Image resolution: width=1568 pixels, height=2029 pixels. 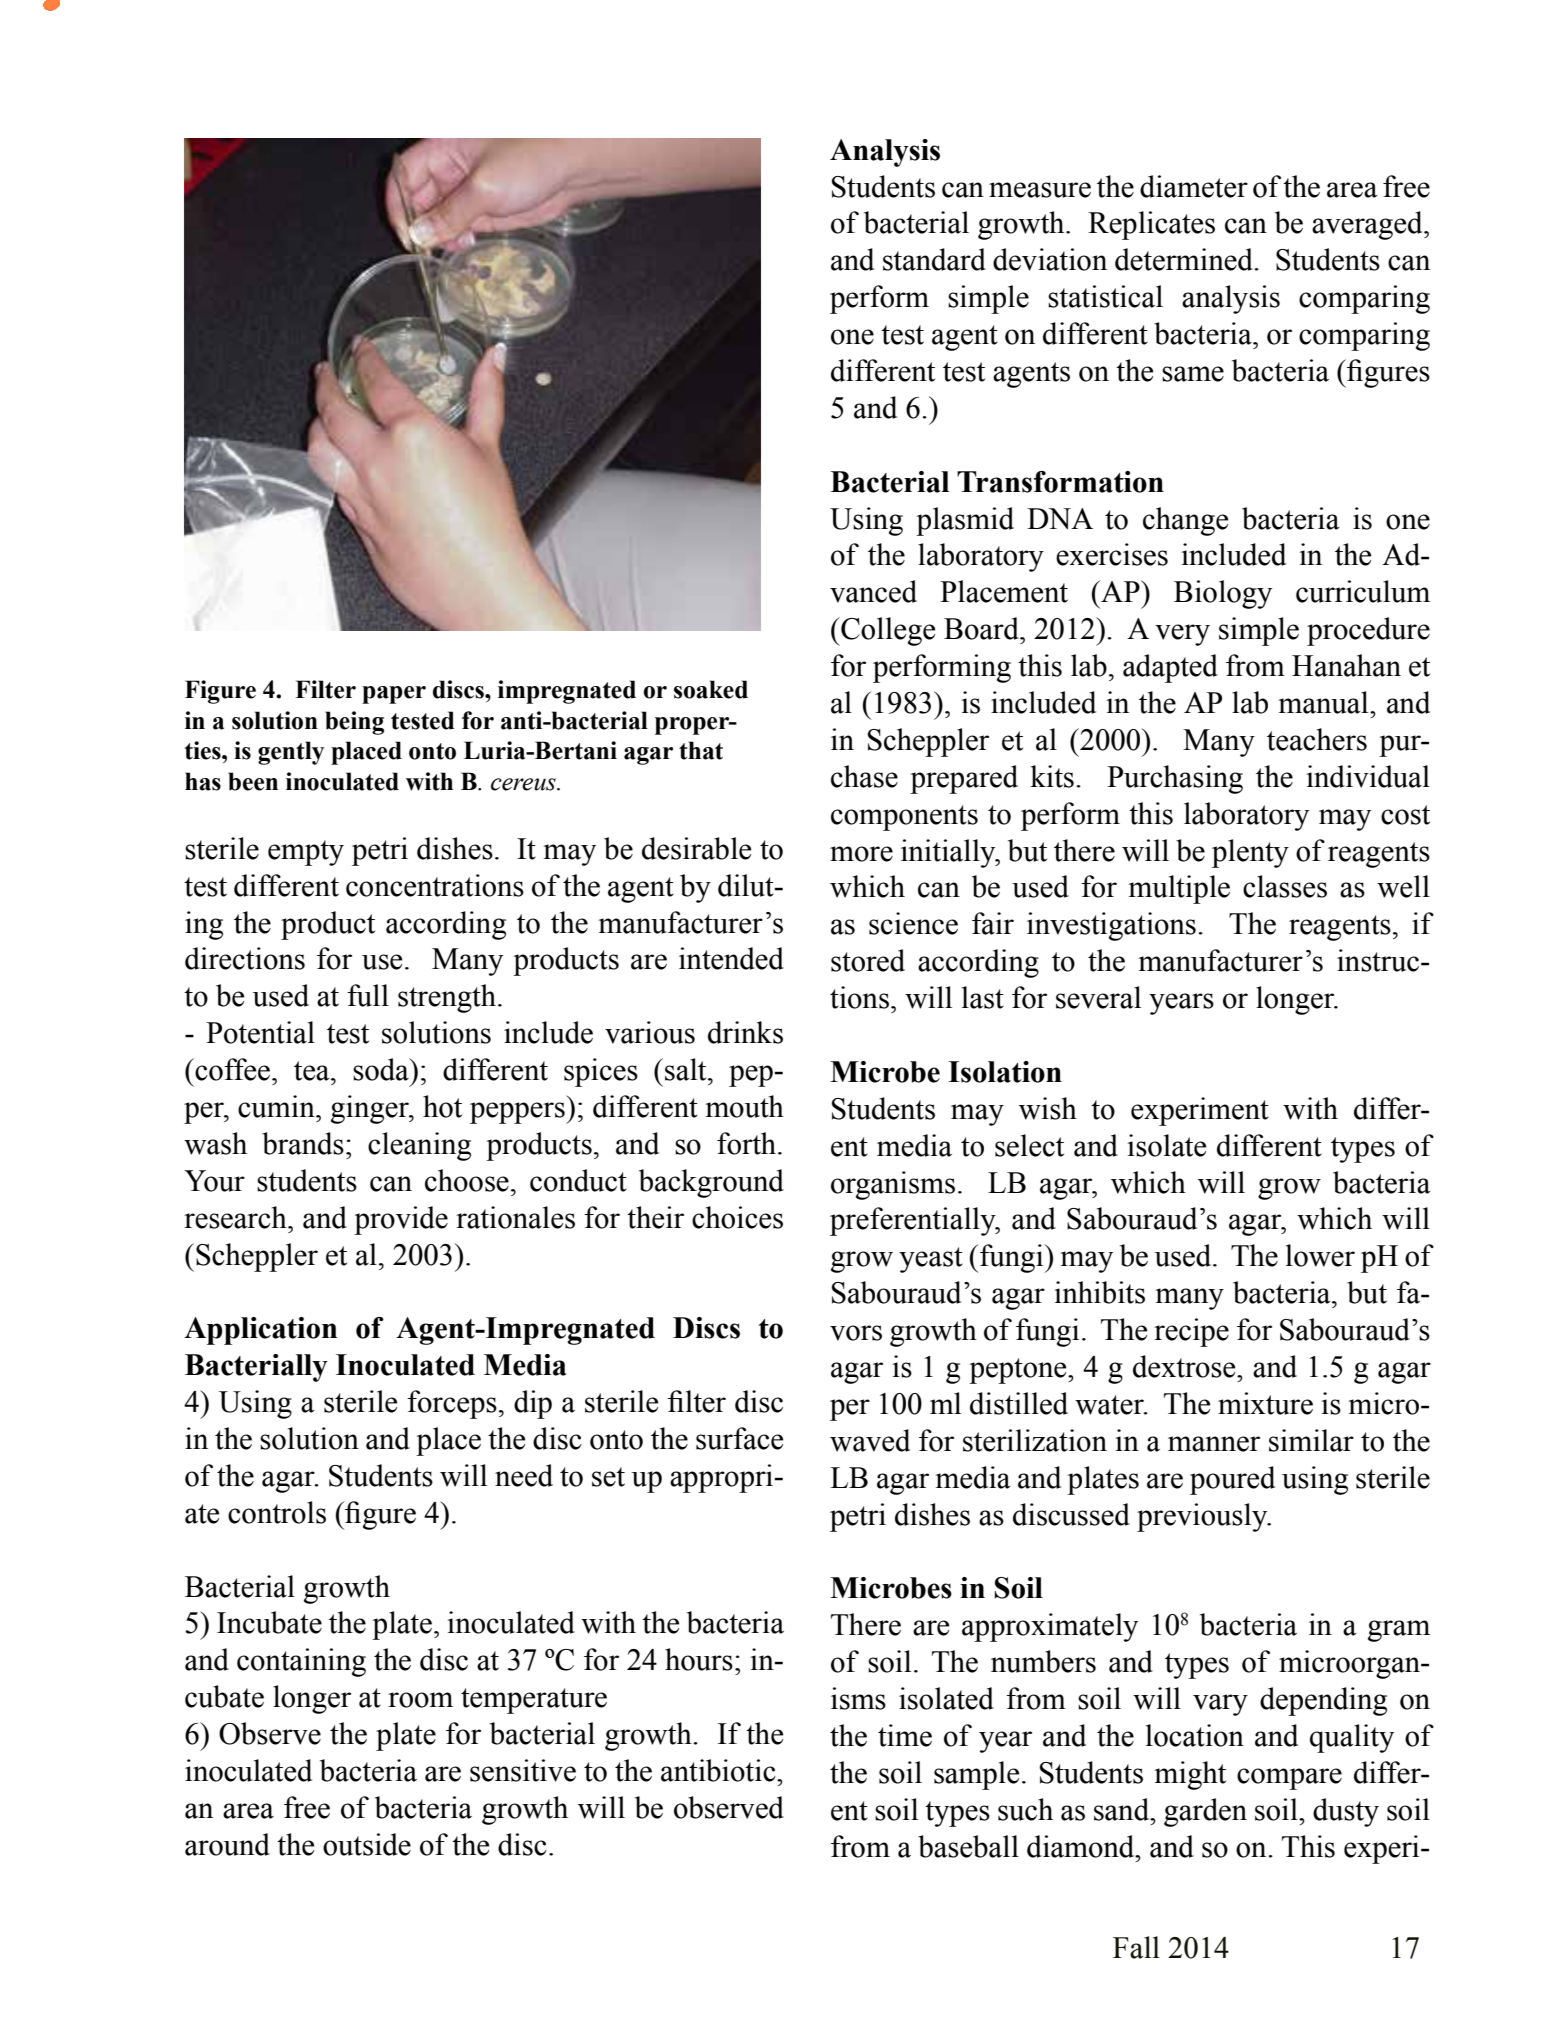 What do you see at coordinates (739, 1438) in the document?
I see `surface` at bounding box center [739, 1438].
